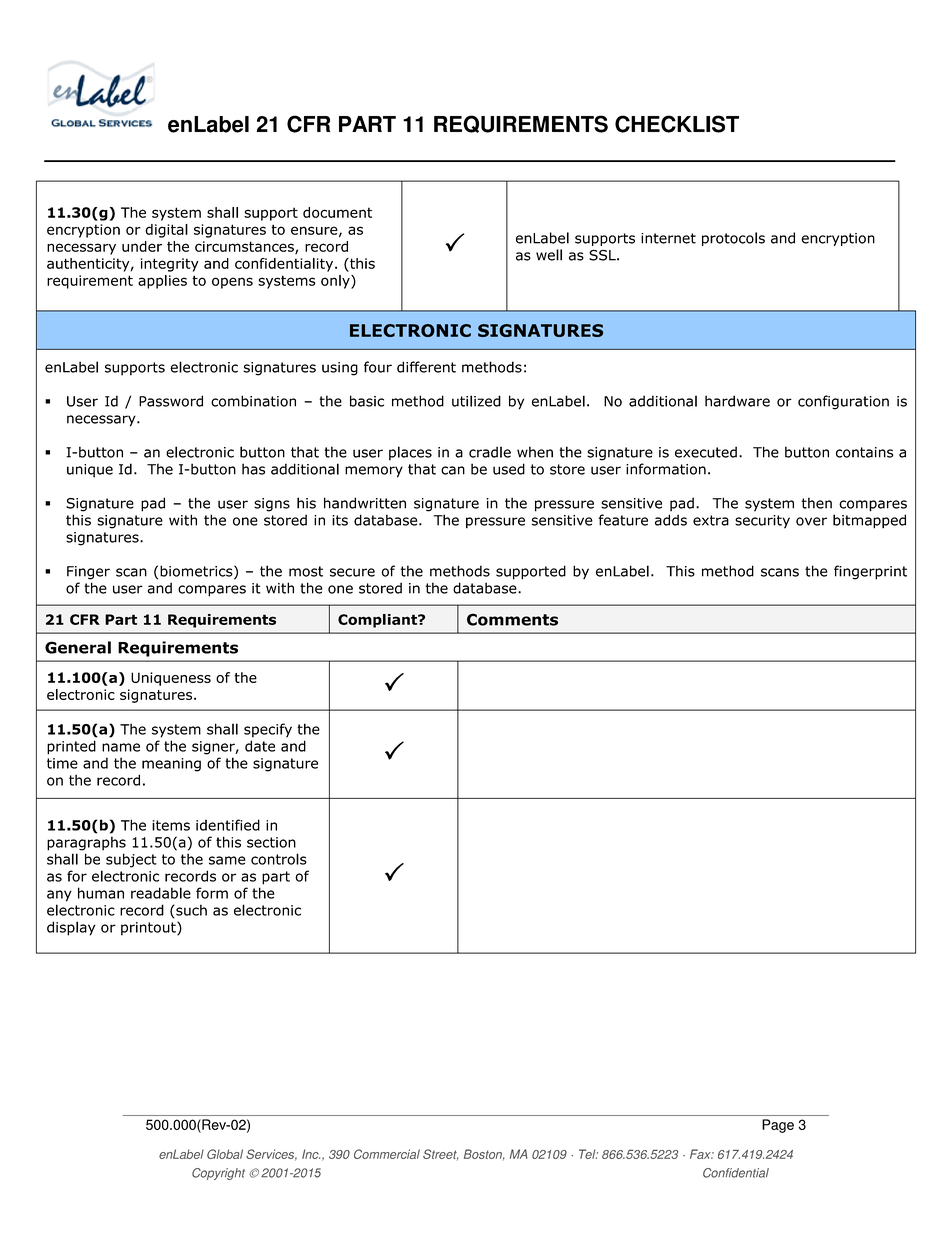 The height and width of the image is (1233, 952). Describe the element at coordinates (161, 893) in the image. I see `readable` at that location.
